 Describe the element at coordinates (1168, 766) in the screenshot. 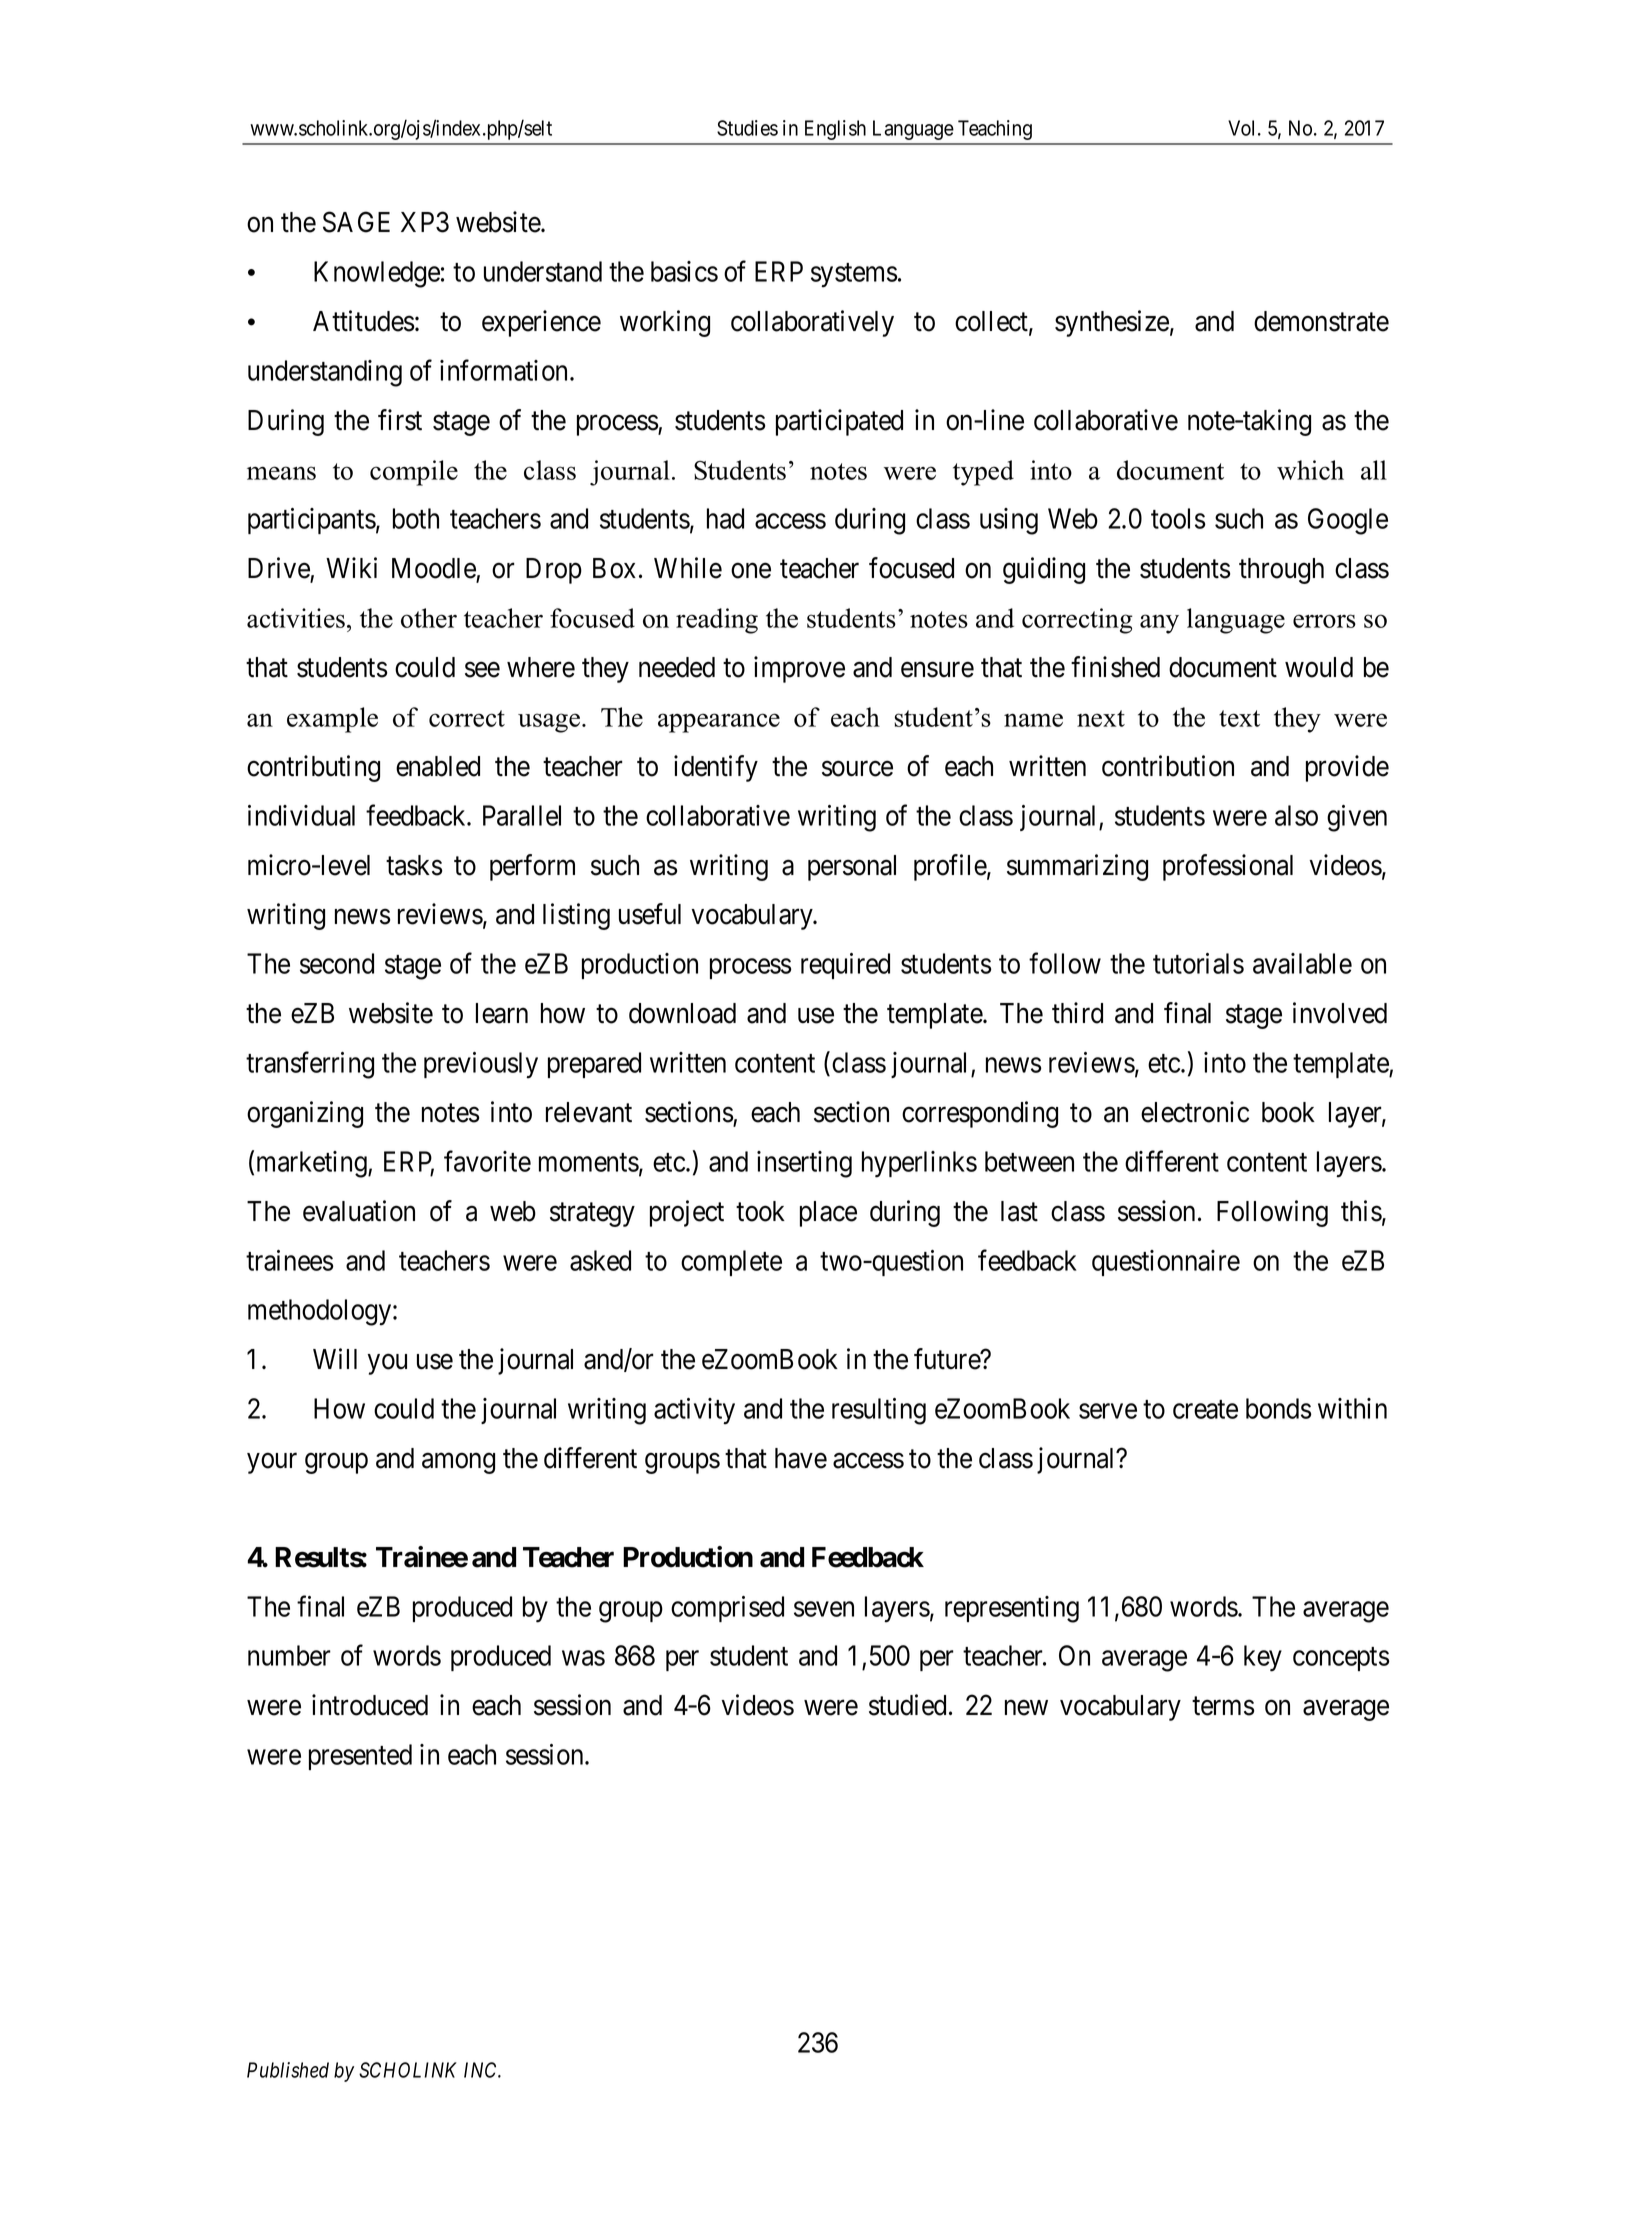

I see `contribution` at that location.
